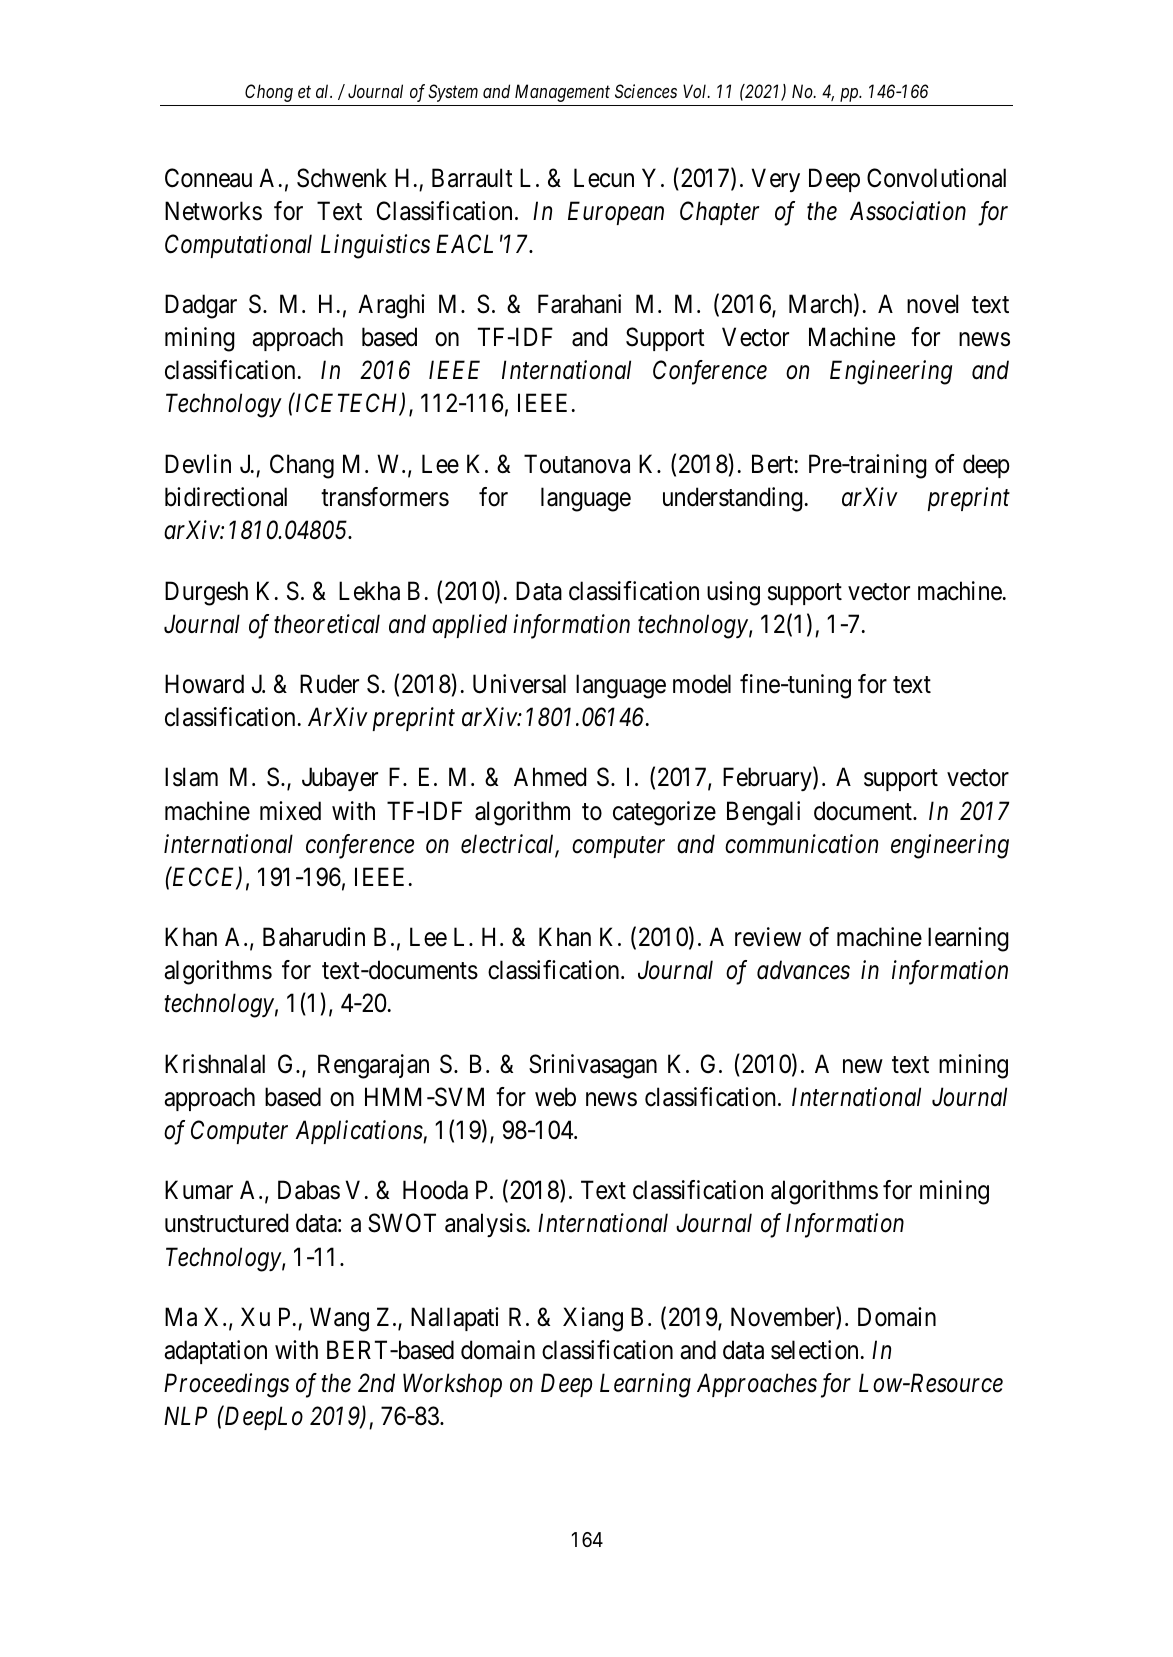 This image has width=1173, height=1657. I want to click on web, so click(555, 1097).
